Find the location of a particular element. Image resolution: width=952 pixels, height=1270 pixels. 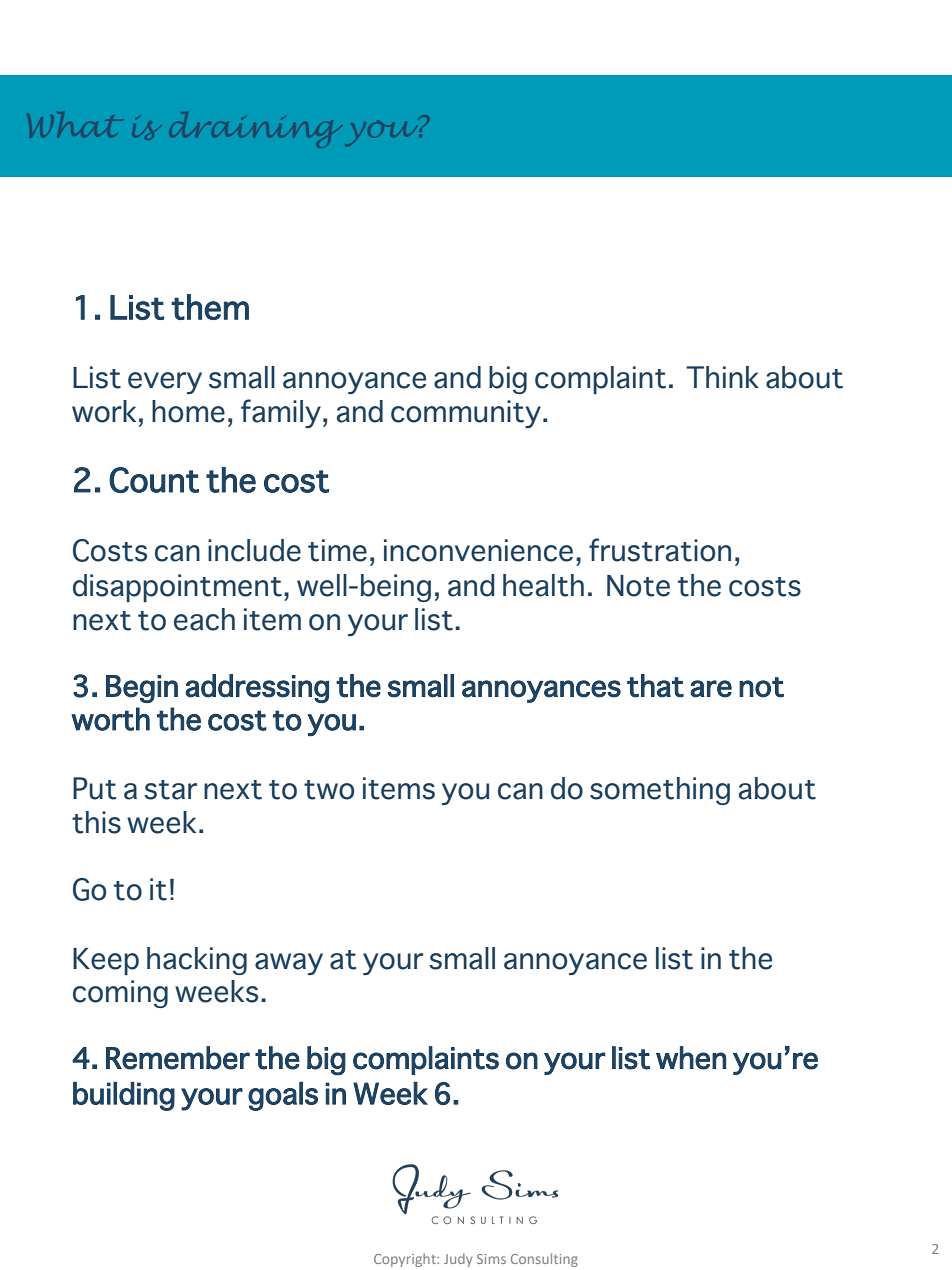

two is located at coordinates (329, 790).
